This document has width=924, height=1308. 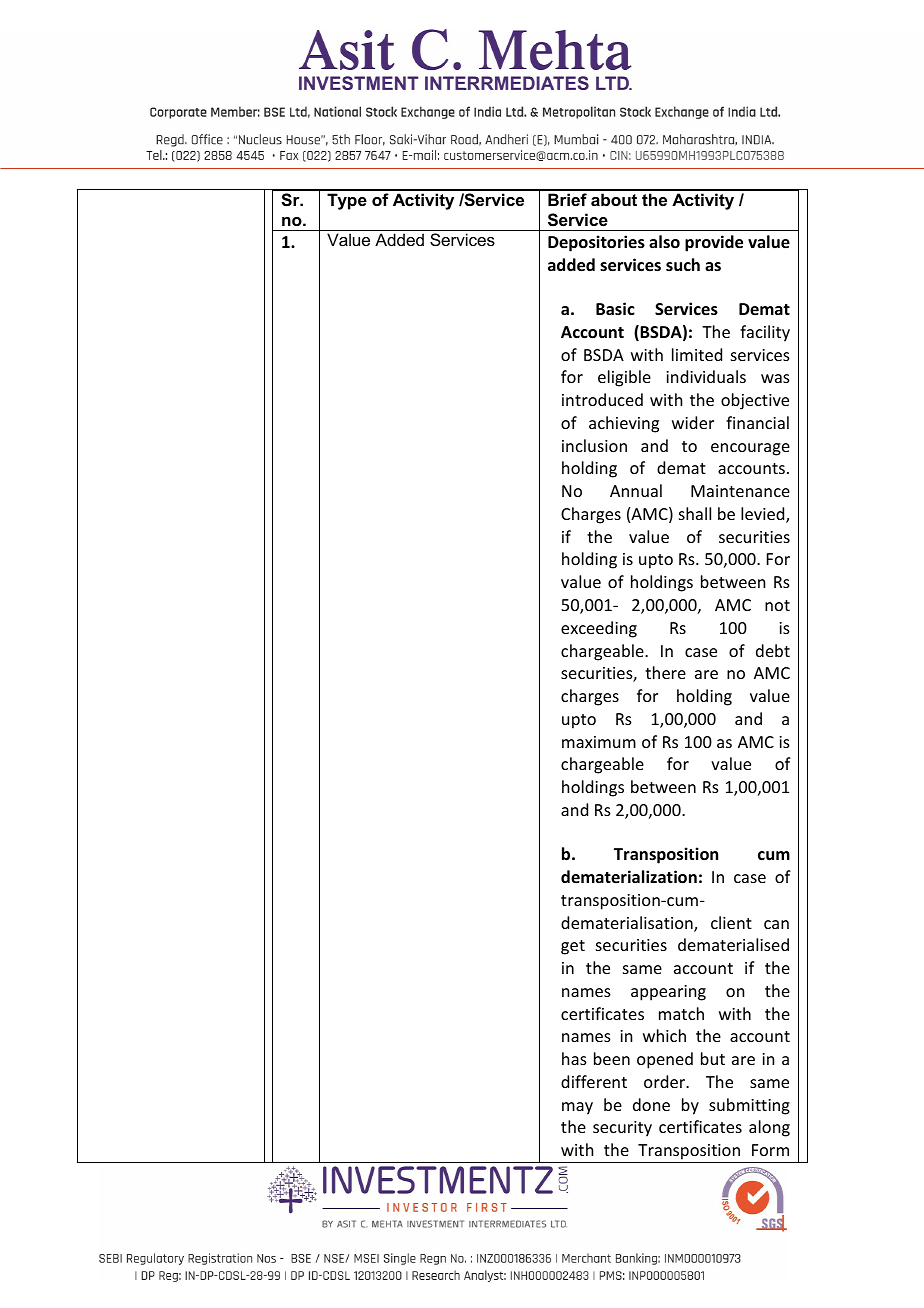 What do you see at coordinates (755, 401) in the document?
I see `objective` at bounding box center [755, 401].
